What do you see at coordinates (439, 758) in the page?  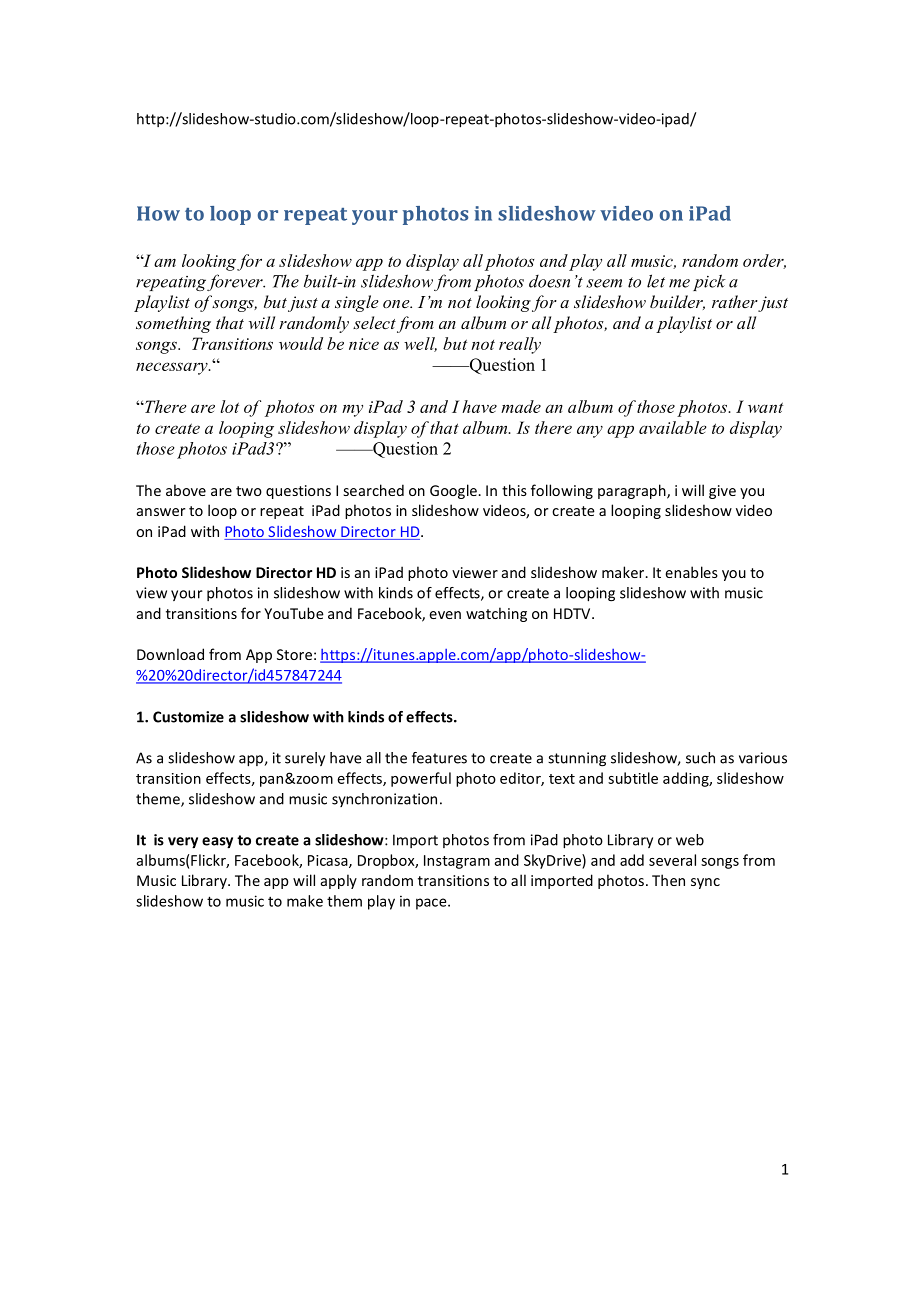 I see `features` at bounding box center [439, 758].
